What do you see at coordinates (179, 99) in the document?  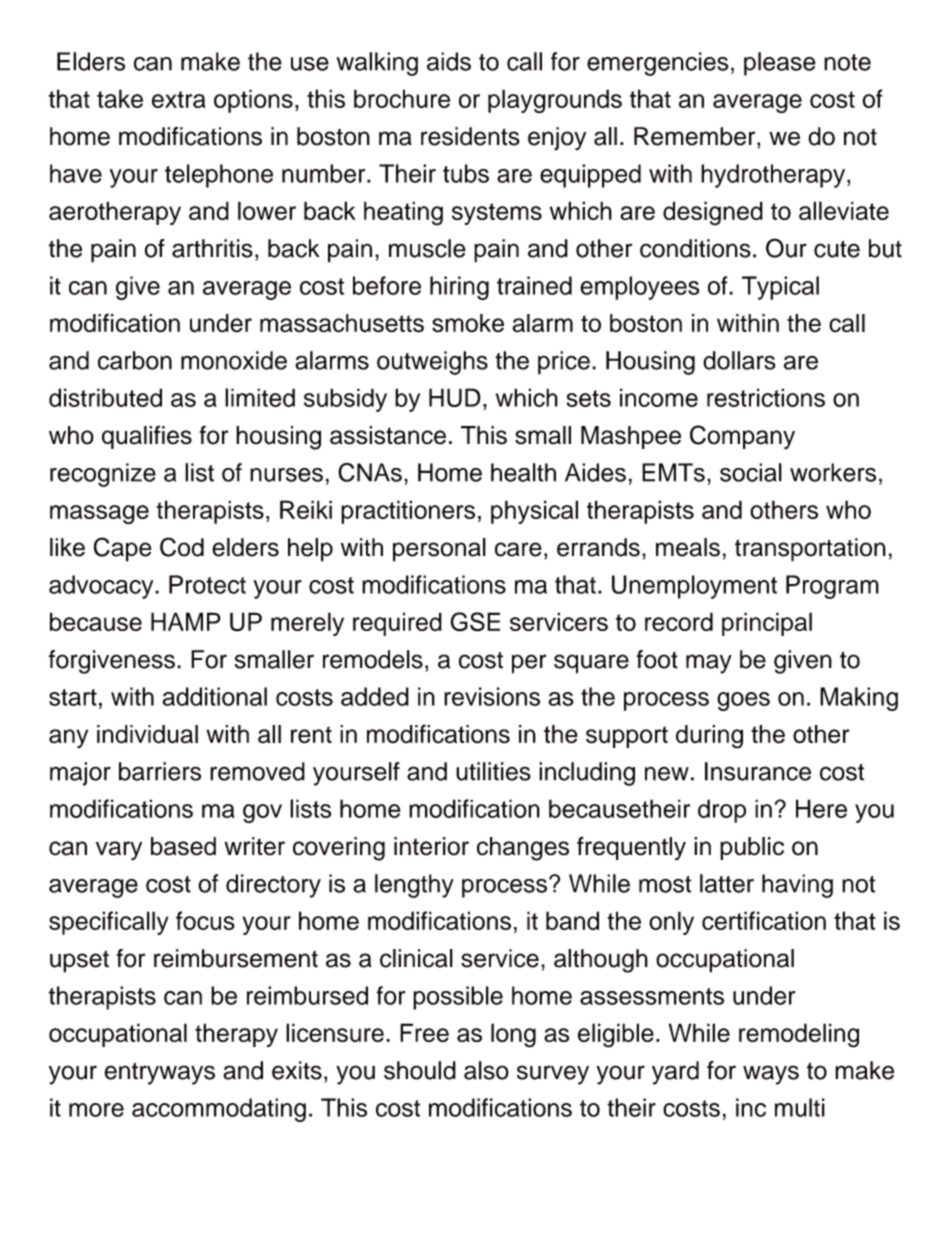 I see `extra` at bounding box center [179, 99].
